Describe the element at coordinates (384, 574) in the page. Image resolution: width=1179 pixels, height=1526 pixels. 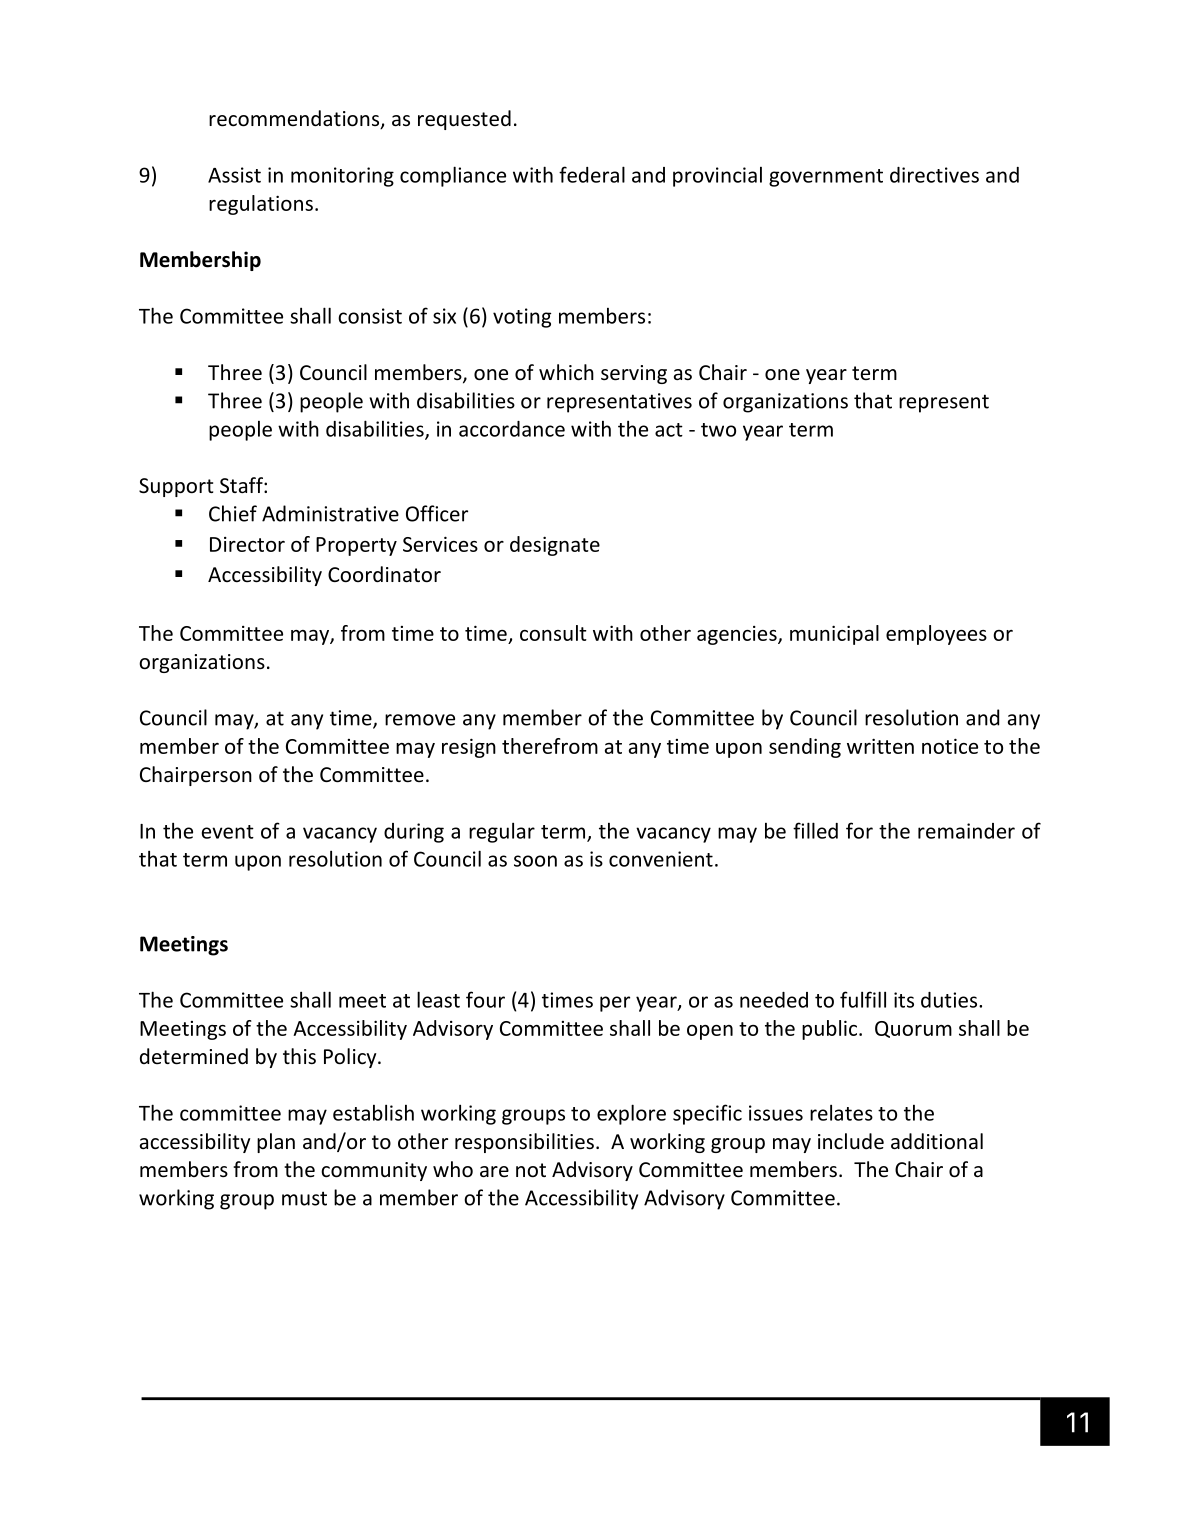
I see `Coordinator` at that location.
